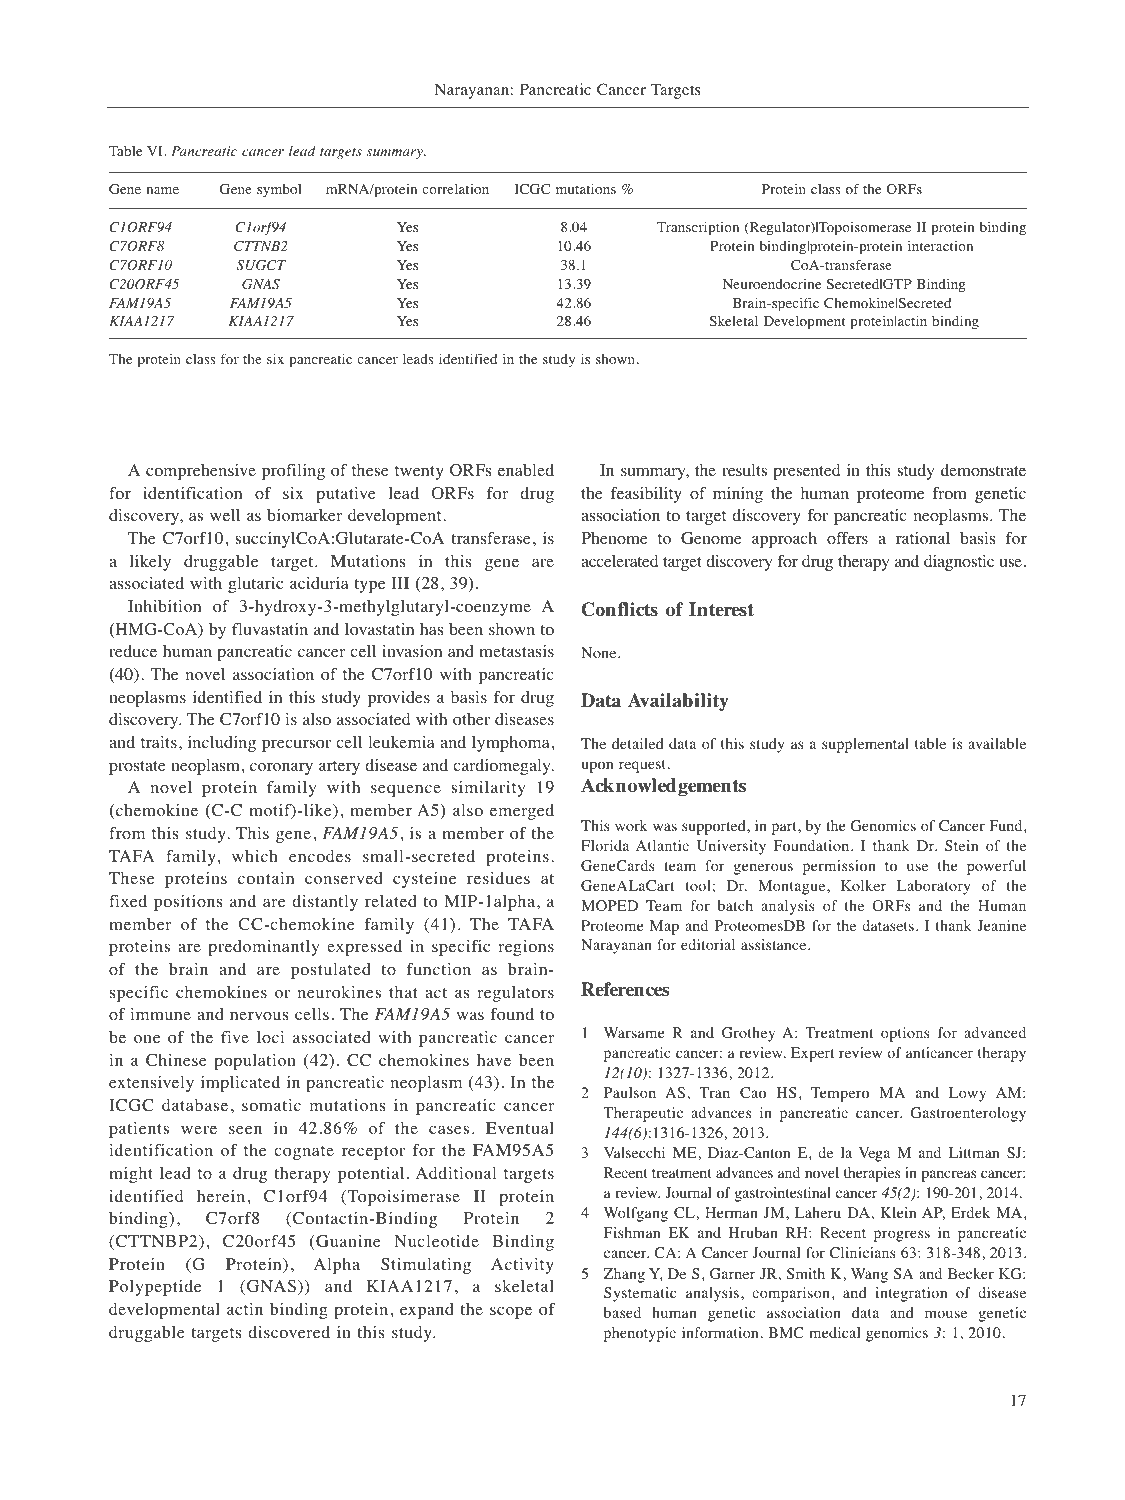  Describe the element at coordinates (279, 191) in the screenshot. I see `symbol` at that location.
